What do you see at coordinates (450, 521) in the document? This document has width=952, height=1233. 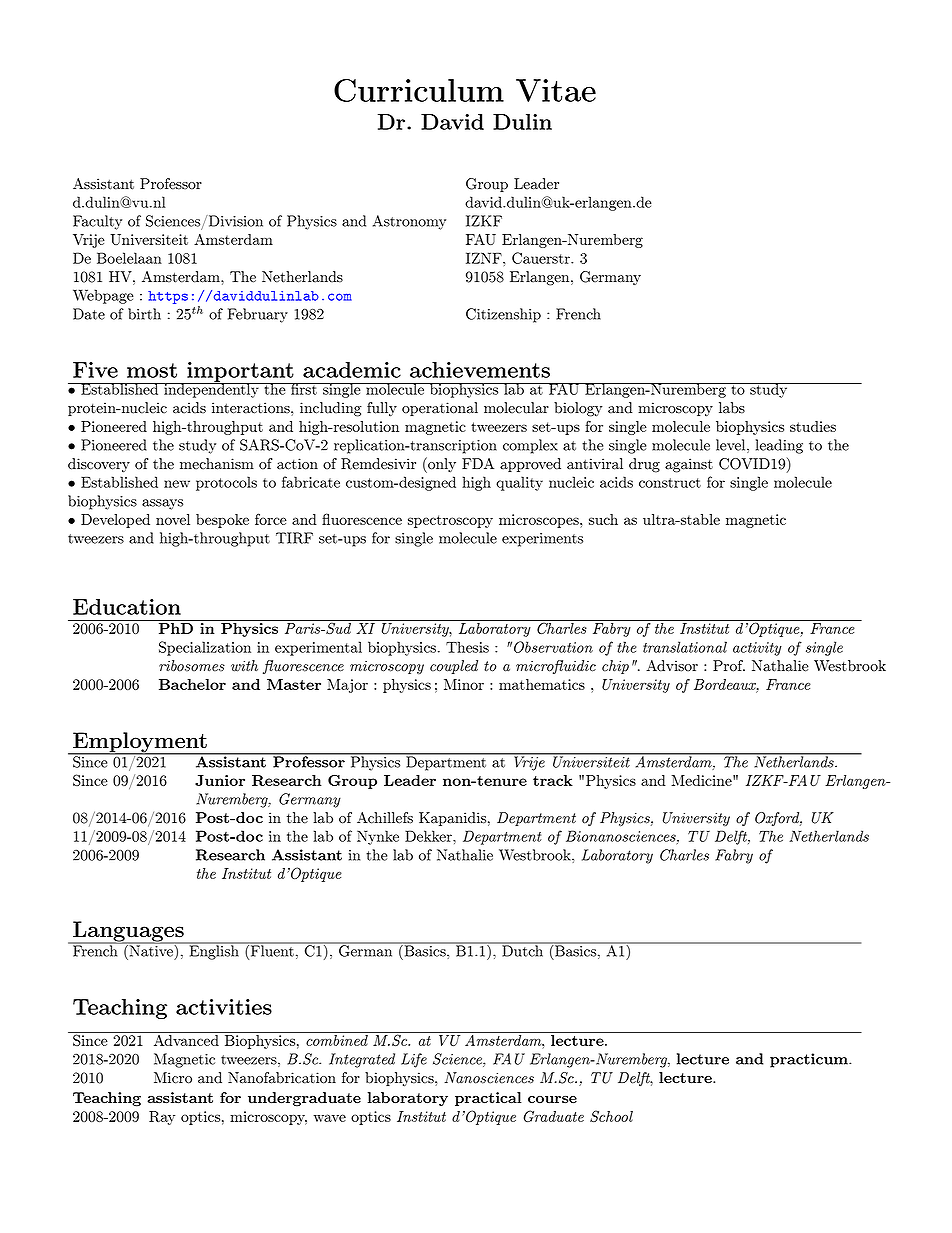 I see `spectroscopy` at bounding box center [450, 521].
